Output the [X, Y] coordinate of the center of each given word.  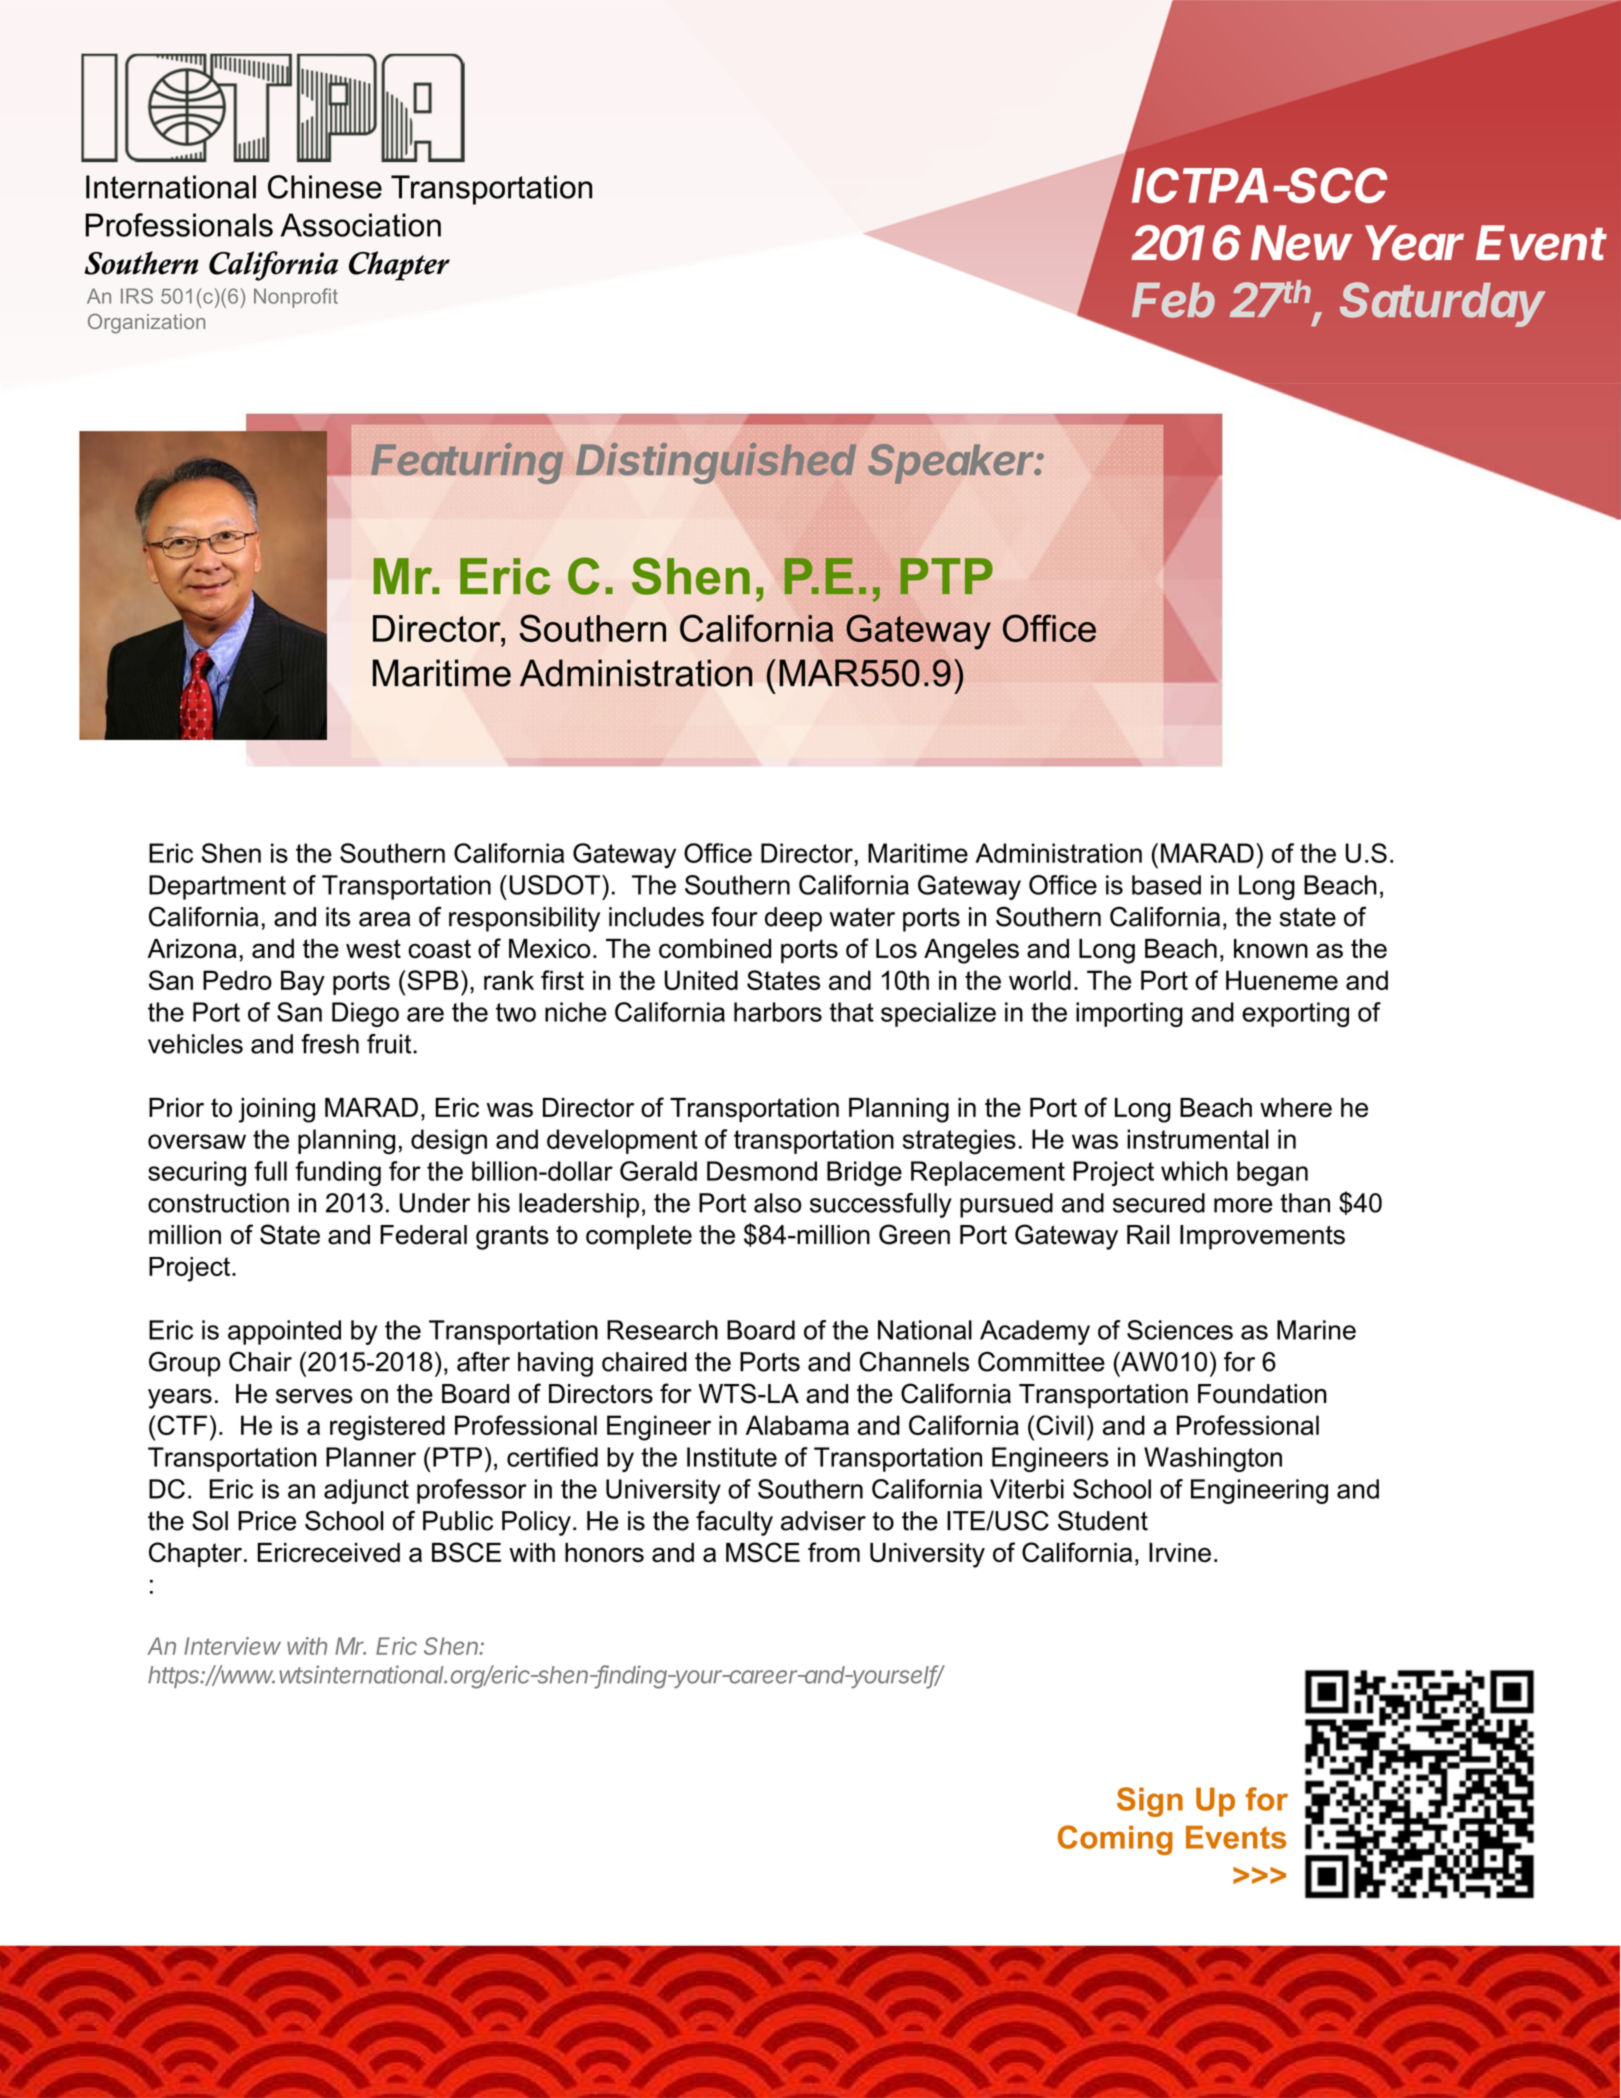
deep [793, 919]
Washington [1213, 1459]
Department [217, 887]
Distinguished [716, 463]
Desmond [762, 1171]
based [1166, 885]
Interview [232, 1646]
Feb [1173, 300]
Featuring [467, 463]
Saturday [1442, 304]
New [1302, 243]
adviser [823, 1521]
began [1272, 1173]
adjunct [366, 1491]
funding [338, 1173]
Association [361, 225]
